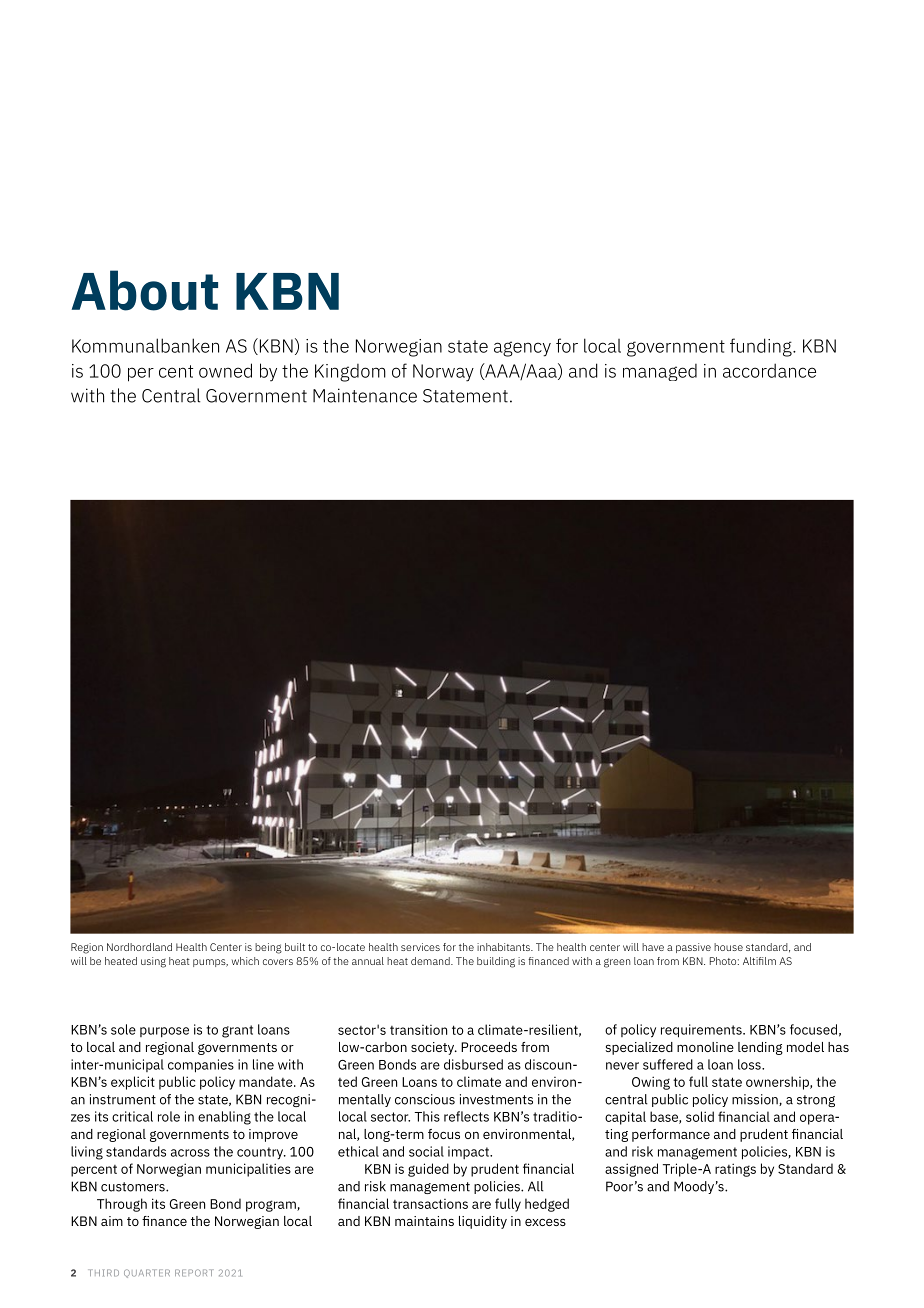 The image size is (924, 1308). Describe the element at coordinates (702, 1031) in the screenshot. I see `requirements` at that location.
